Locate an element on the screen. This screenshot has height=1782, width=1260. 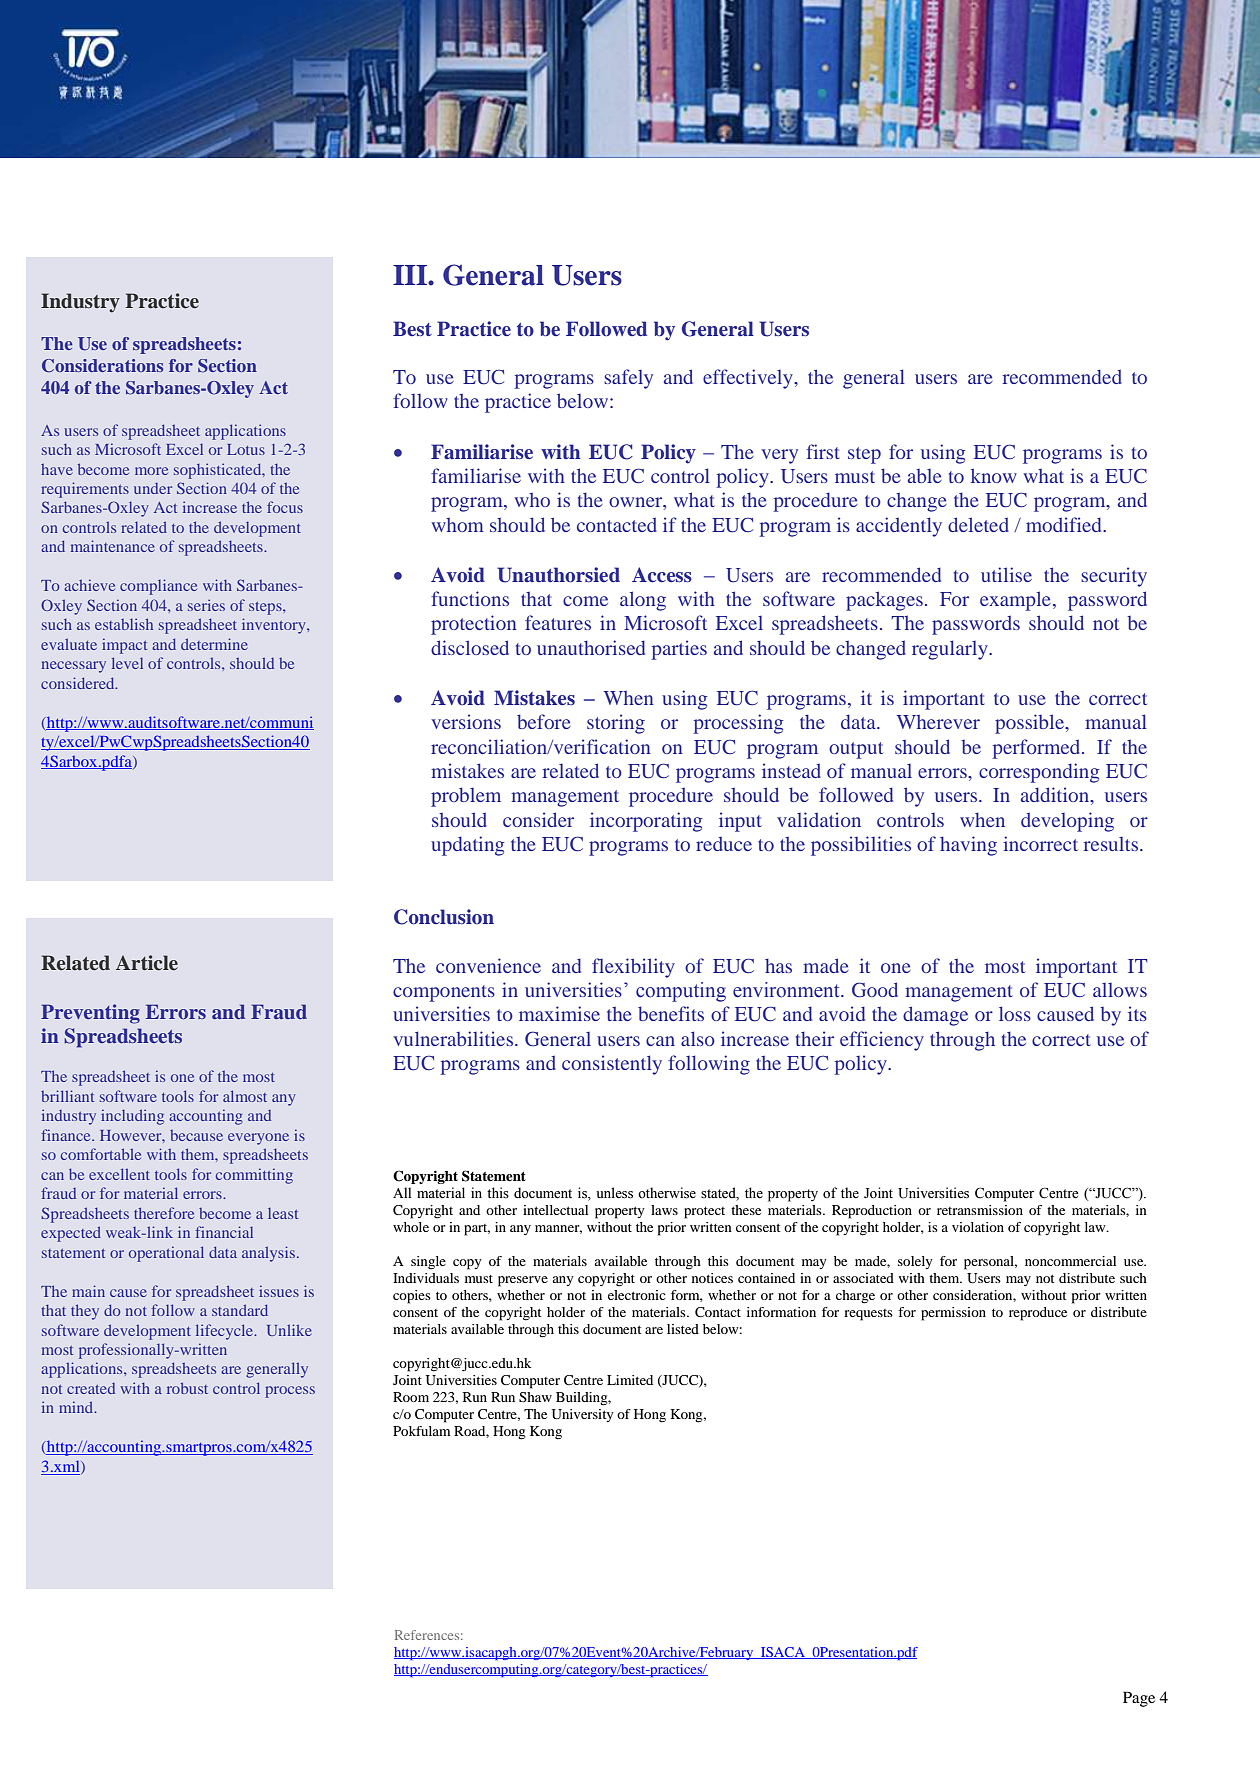
Article is located at coordinates (147, 963).
